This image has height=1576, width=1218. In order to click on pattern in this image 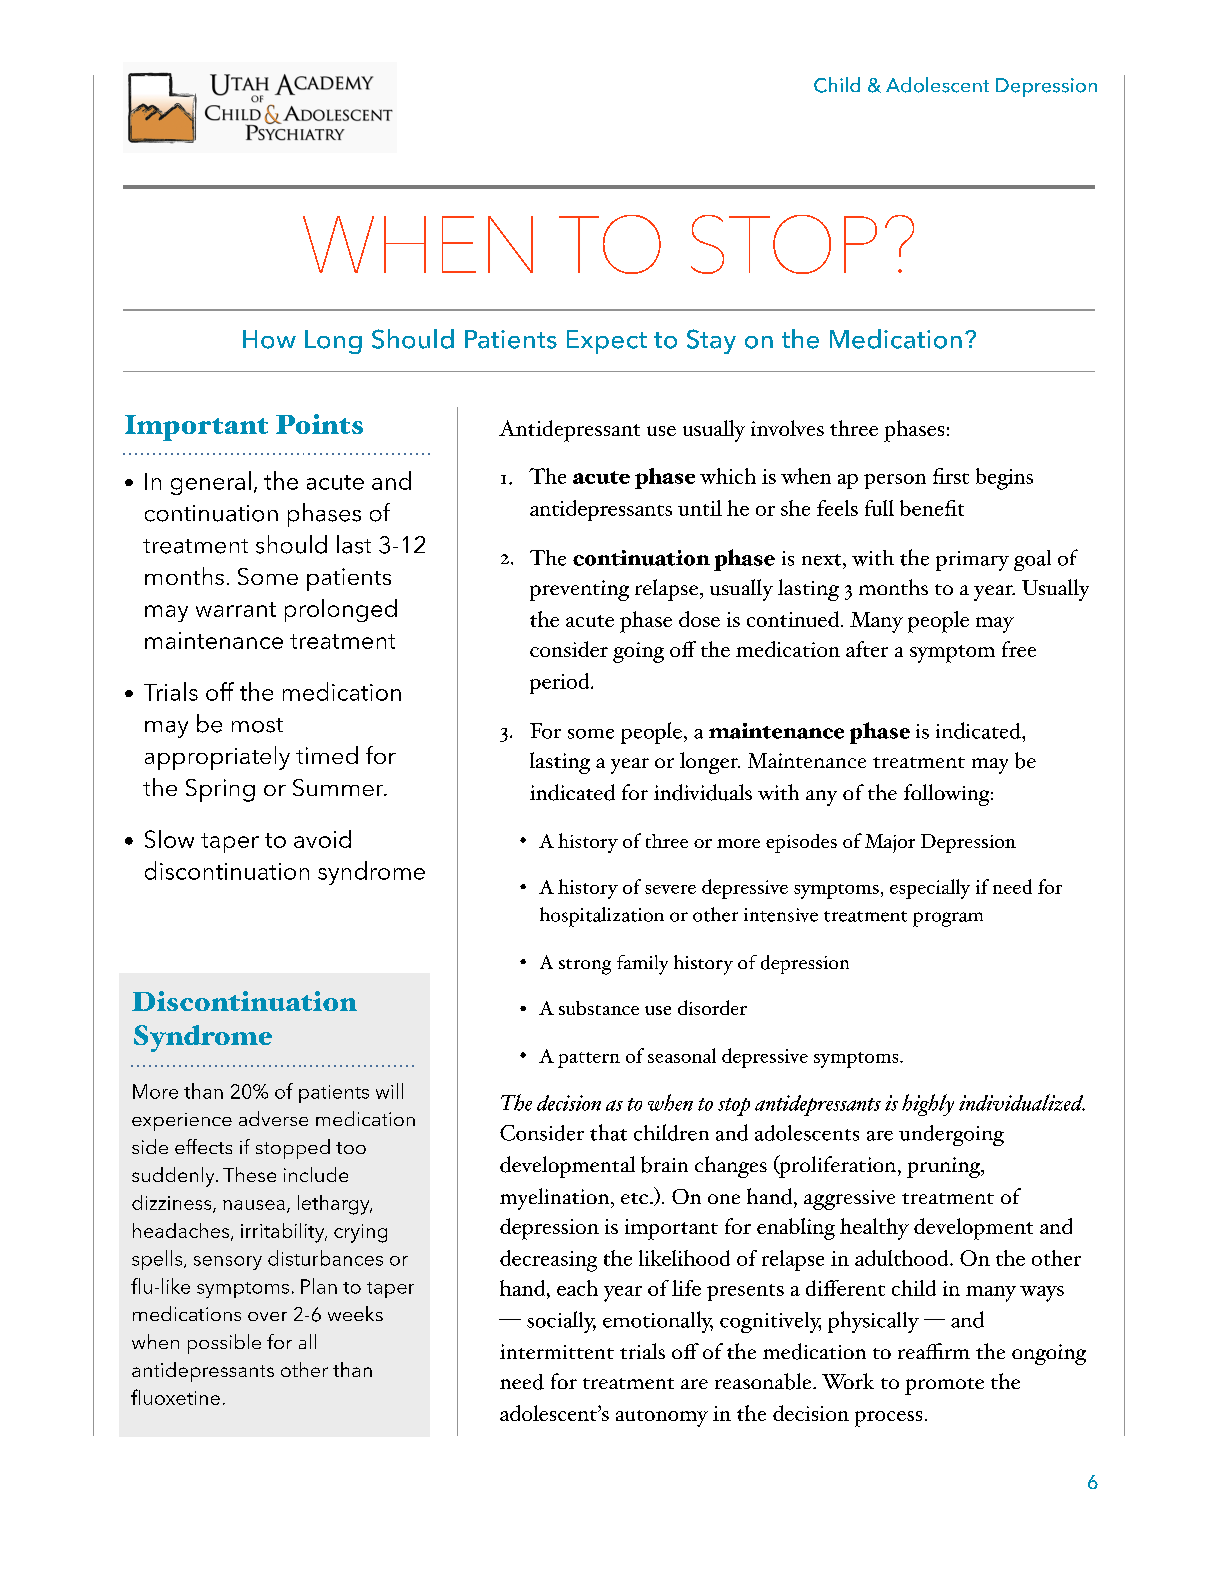, I will do `click(589, 1060)`.
